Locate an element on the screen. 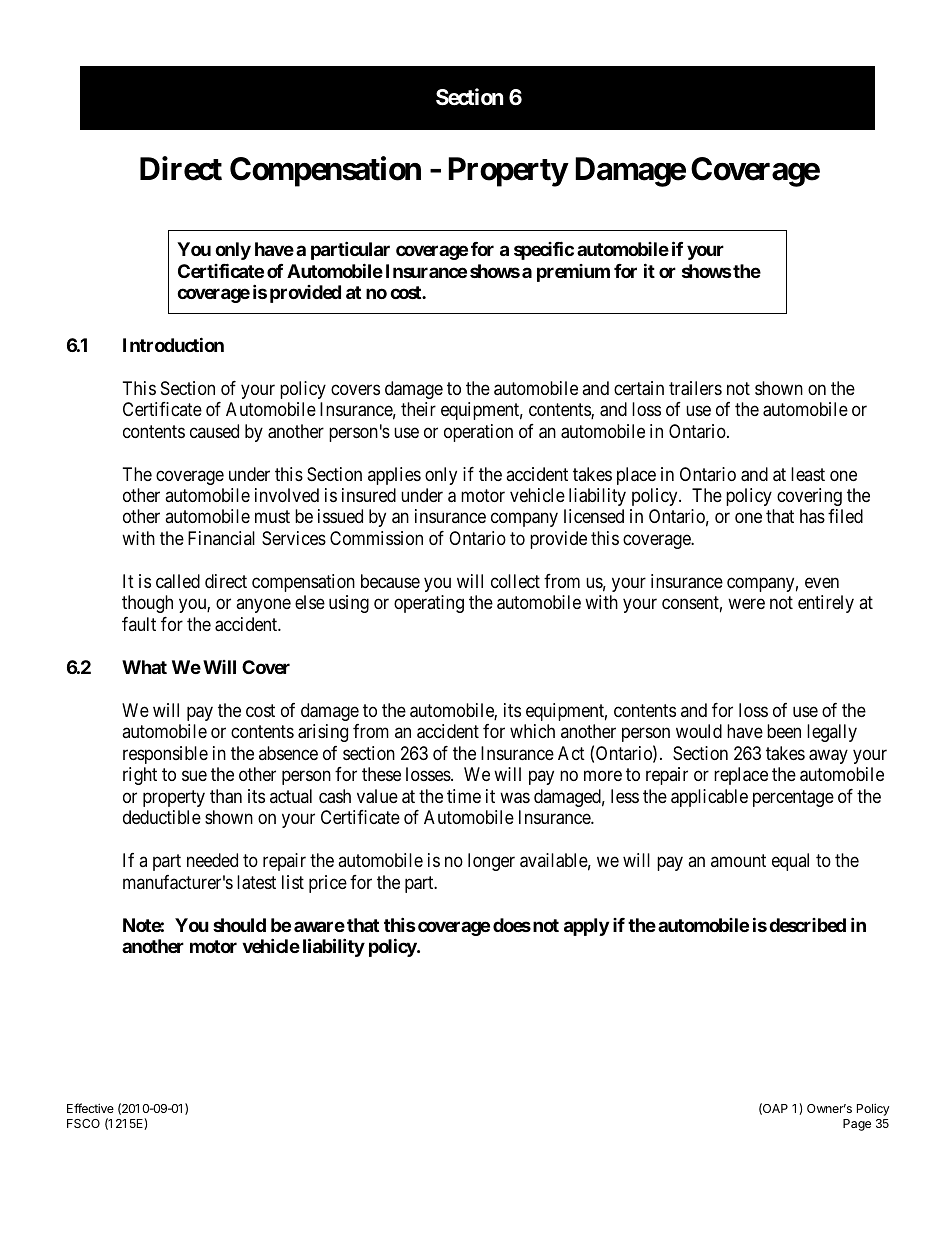 The height and width of the screenshot is (1233, 952). Financial is located at coordinates (221, 538).
